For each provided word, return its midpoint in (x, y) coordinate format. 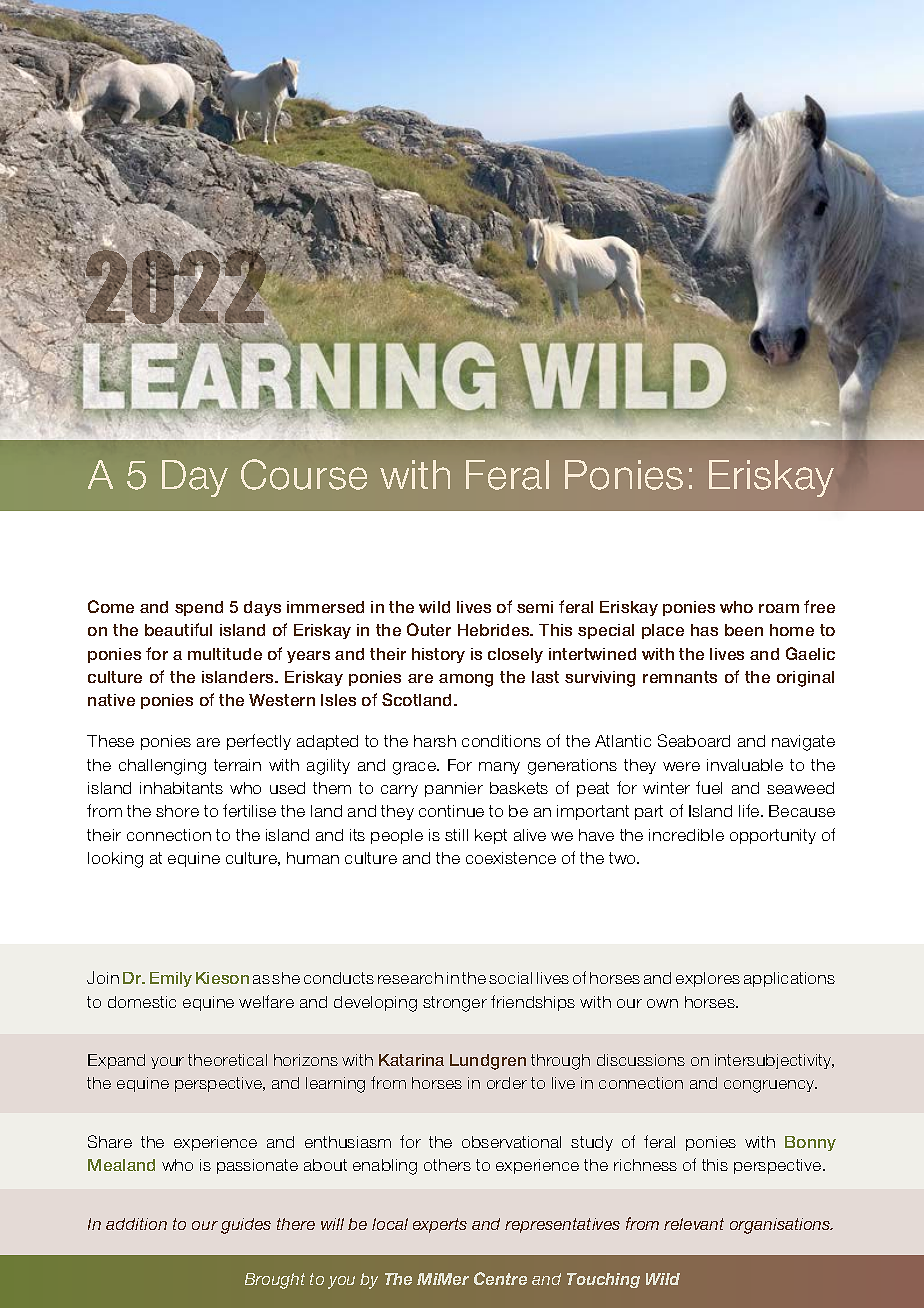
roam (779, 608)
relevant (694, 1224)
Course (304, 474)
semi (535, 607)
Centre (500, 1278)
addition (136, 1224)
